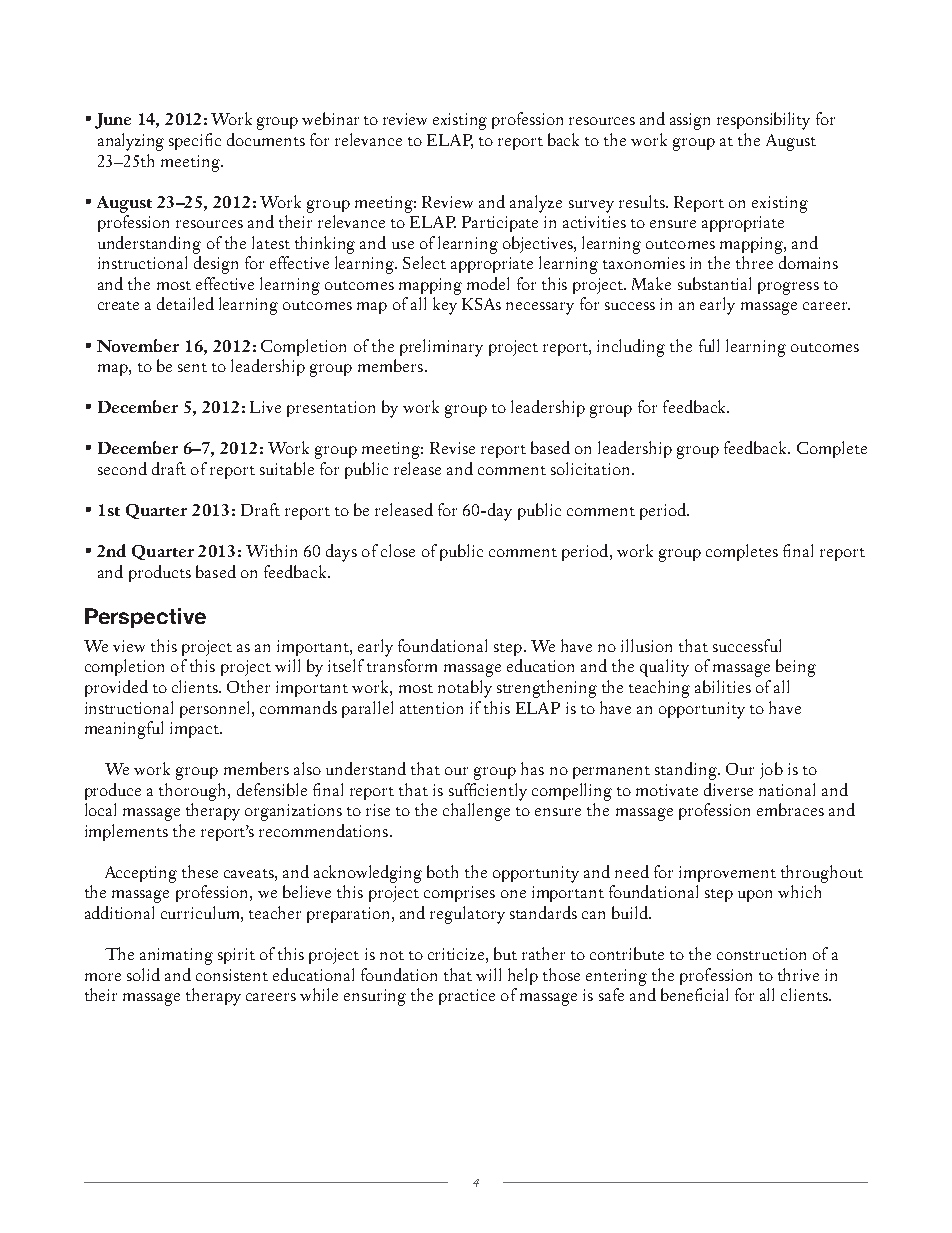  I want to click on illusion, so click(646, 645).
